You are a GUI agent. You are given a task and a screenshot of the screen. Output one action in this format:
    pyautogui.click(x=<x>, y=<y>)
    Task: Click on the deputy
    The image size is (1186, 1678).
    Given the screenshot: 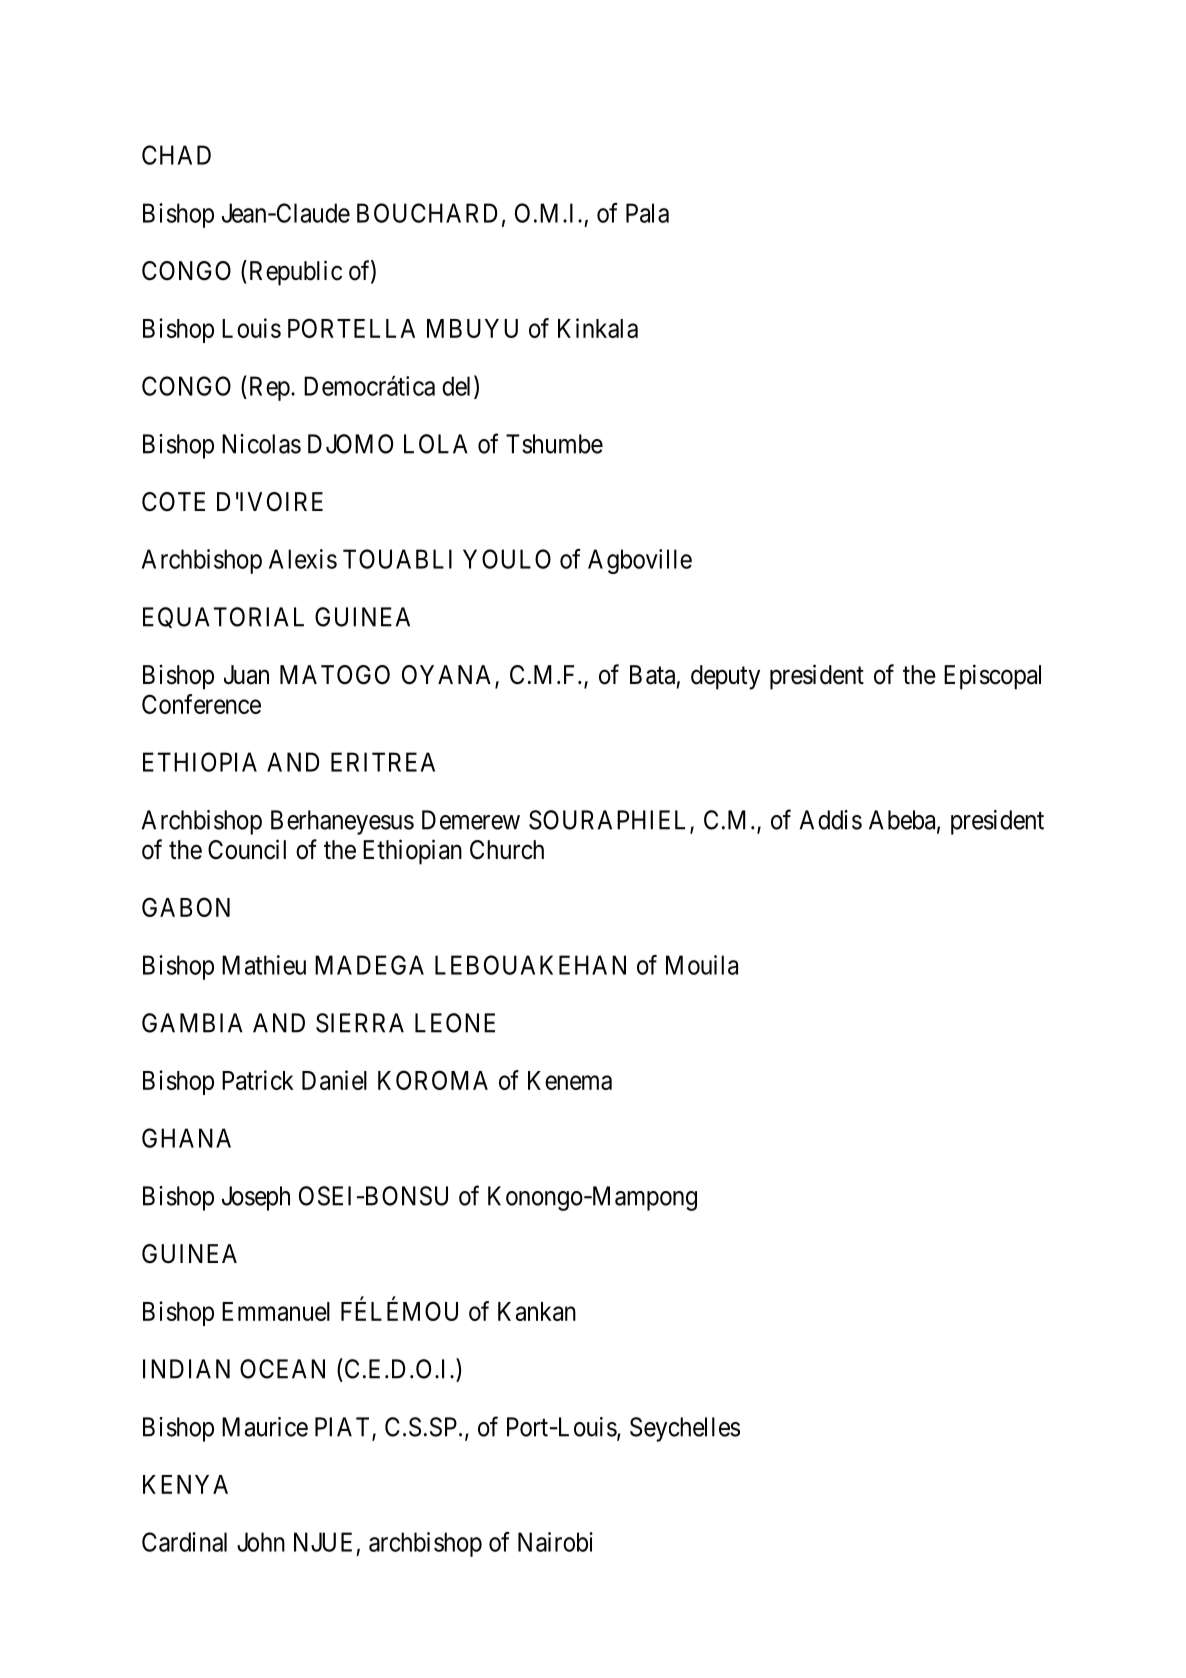 What is the action you would take?
    pyautogui.click(x=725, y=677)
